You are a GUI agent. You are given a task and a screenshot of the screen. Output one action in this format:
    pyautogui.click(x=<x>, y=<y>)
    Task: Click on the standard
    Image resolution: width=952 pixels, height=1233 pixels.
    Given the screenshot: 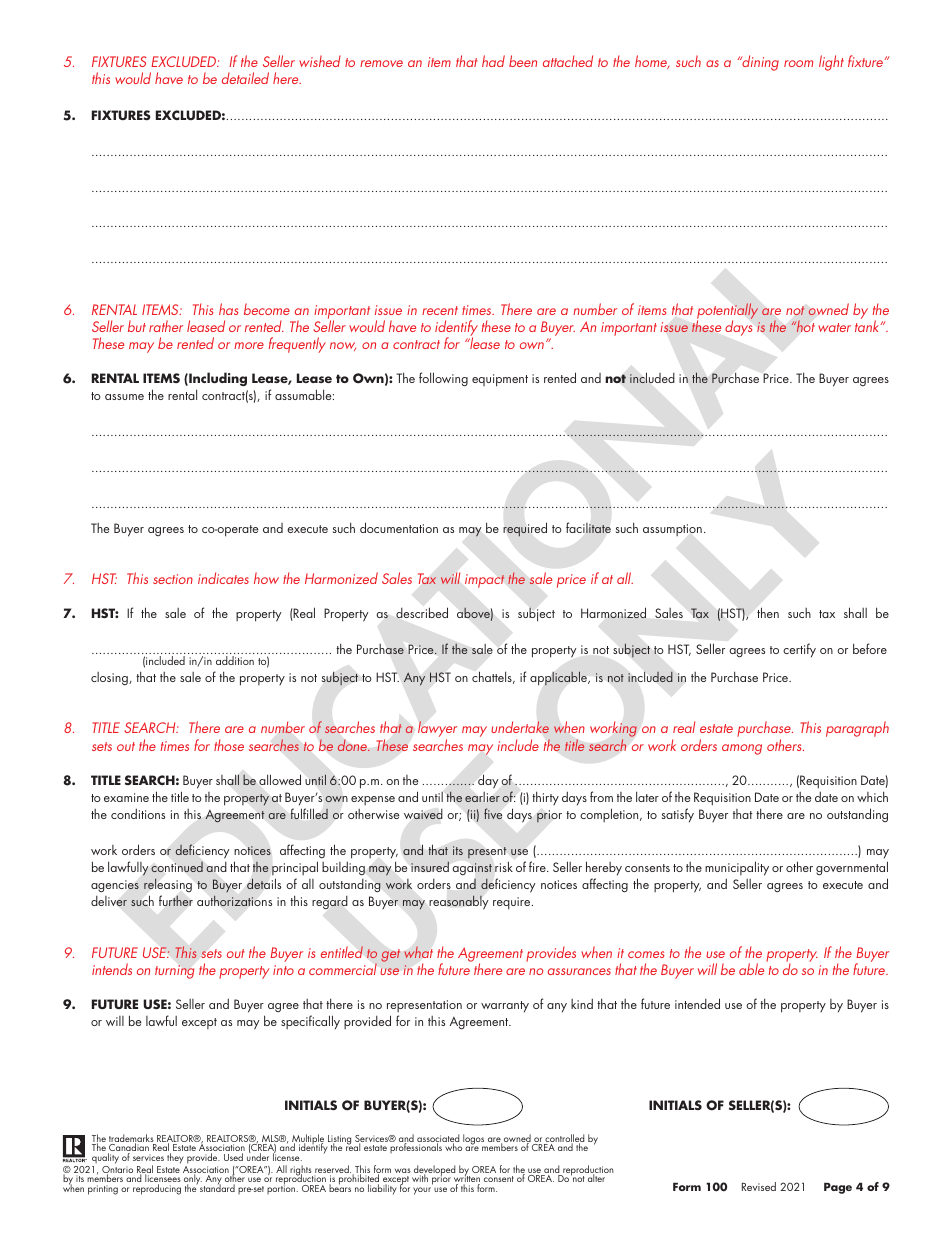 What is the action you would take?
    pyautogui.click(x=217, y=1187)
